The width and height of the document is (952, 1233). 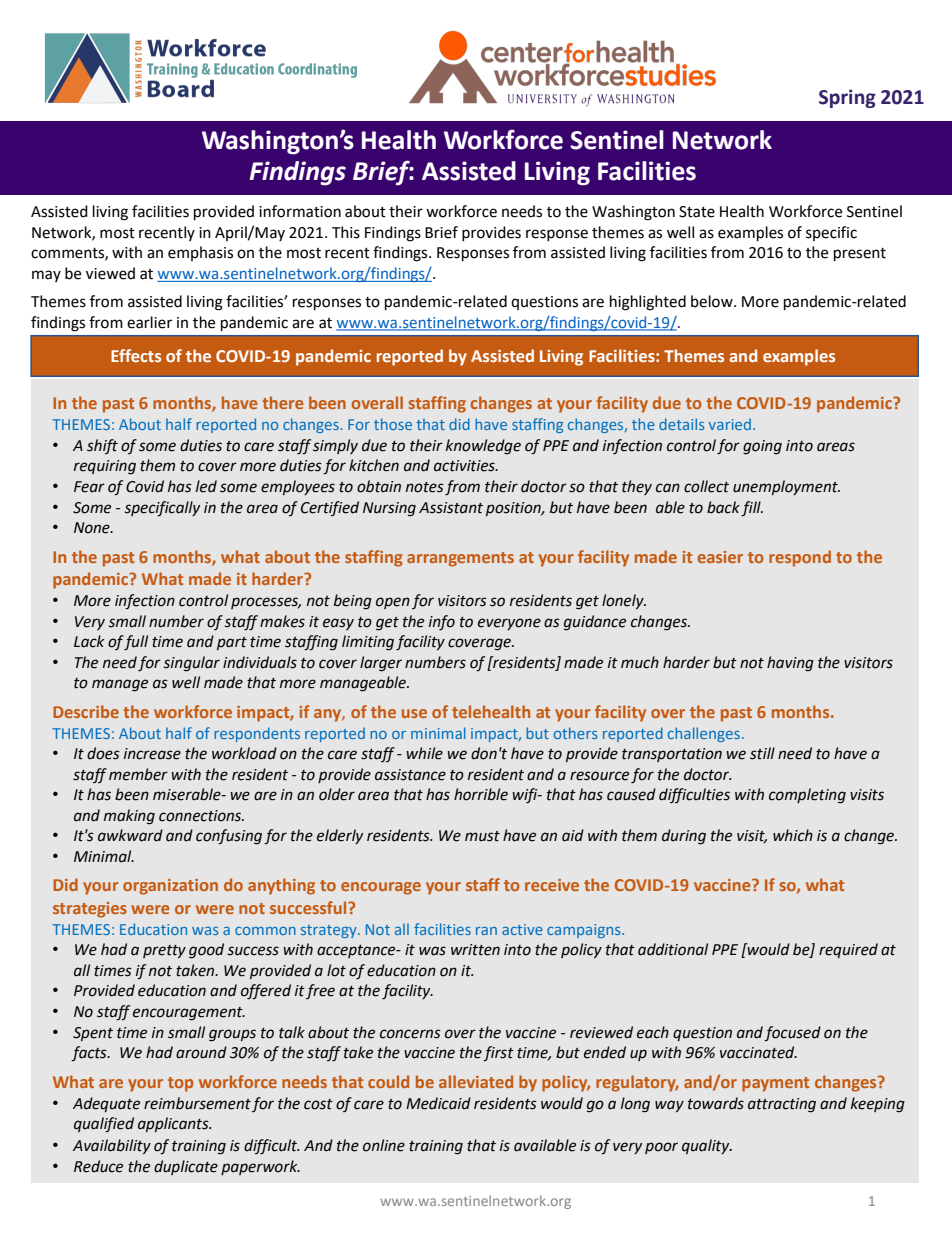 I want to click on Effects, so click(x=136, y=355).
